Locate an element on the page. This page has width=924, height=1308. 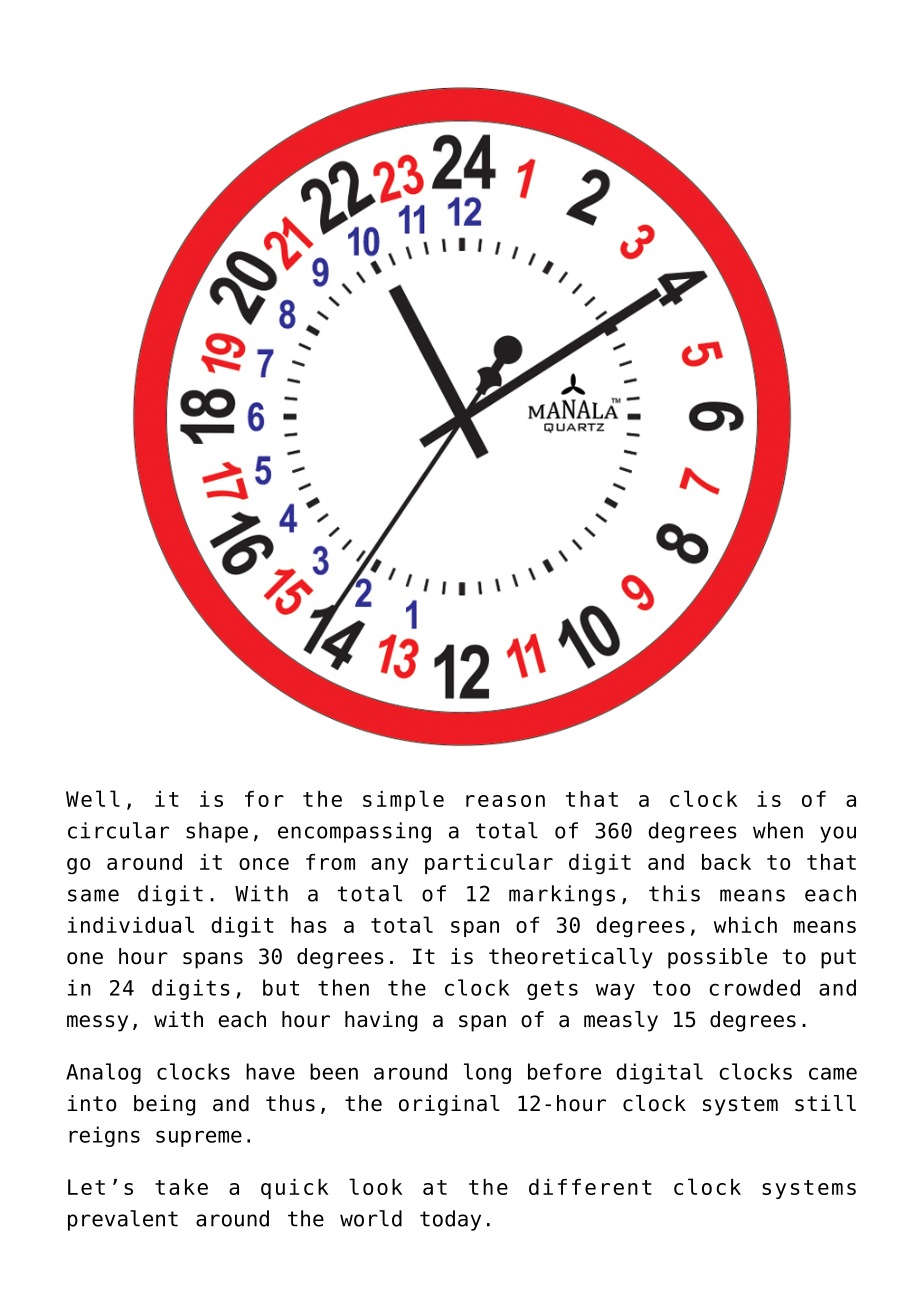
when is located at coordinates (778, 830).
